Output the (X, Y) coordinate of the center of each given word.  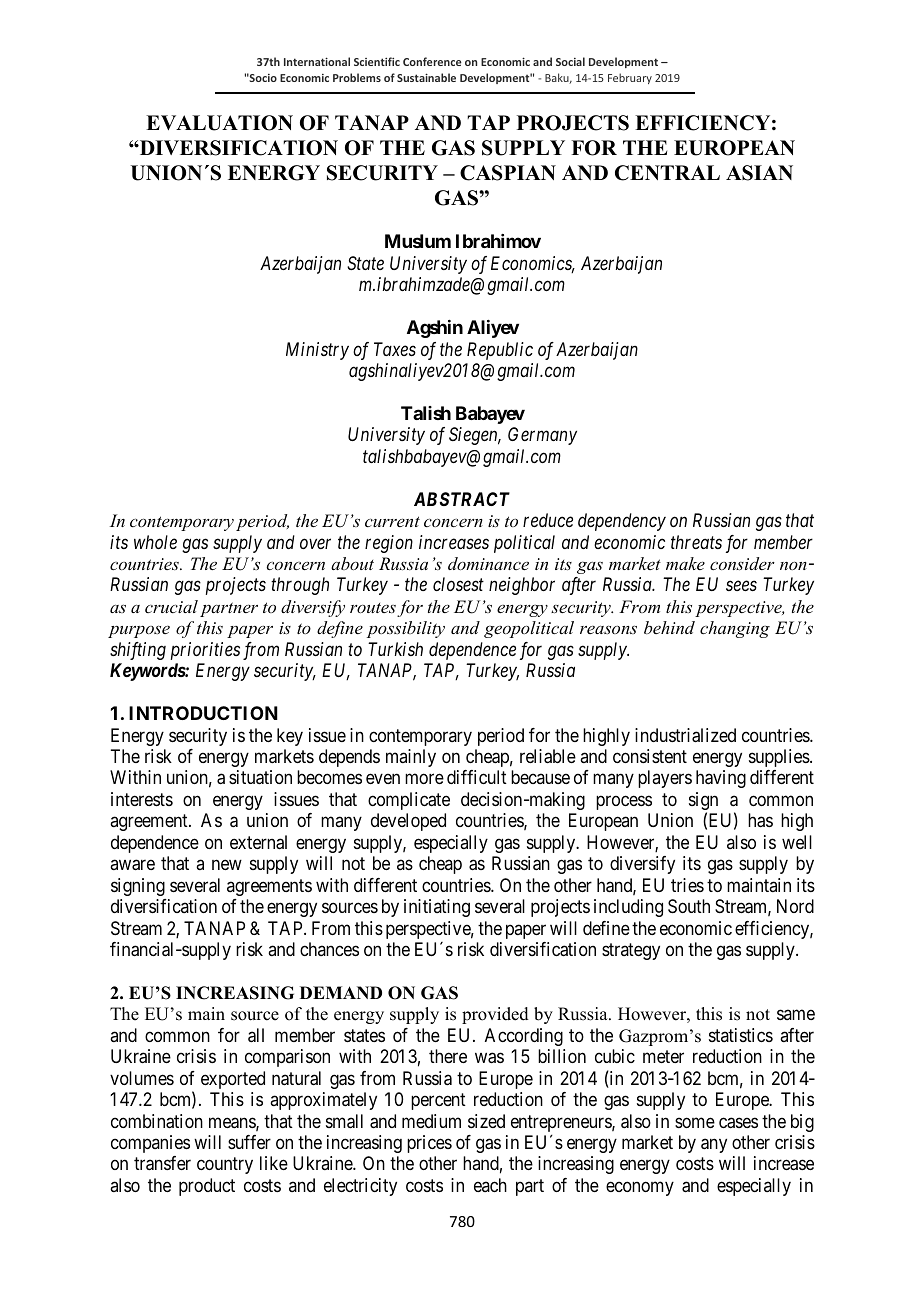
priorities (205, 651)
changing (735, 629)
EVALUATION (219, 123)
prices (429, 1144)
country (225, 1166)
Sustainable (426, 77)
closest (458, 584)
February (630, 78)
